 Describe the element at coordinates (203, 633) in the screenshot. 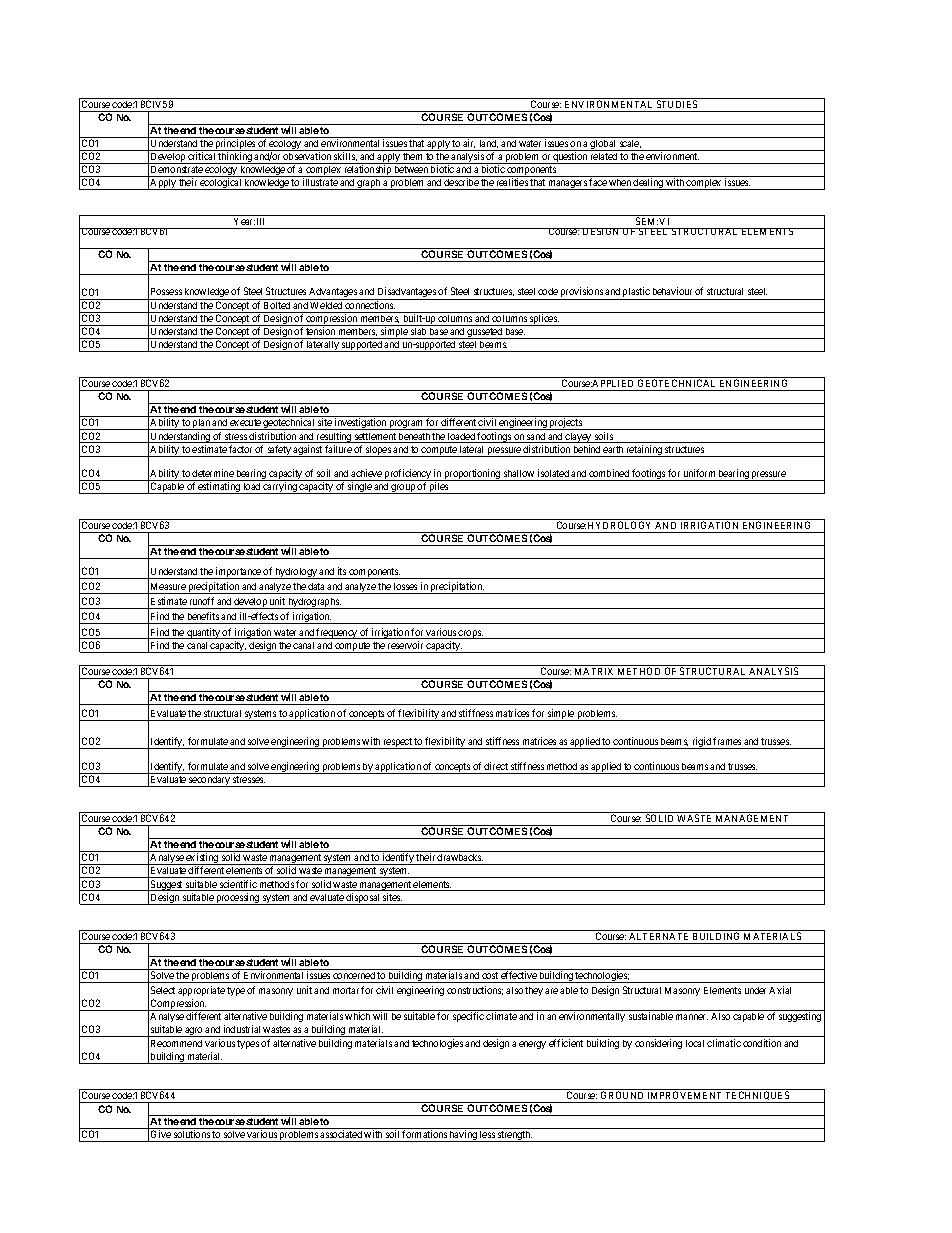

I see `quantity` at that location.
